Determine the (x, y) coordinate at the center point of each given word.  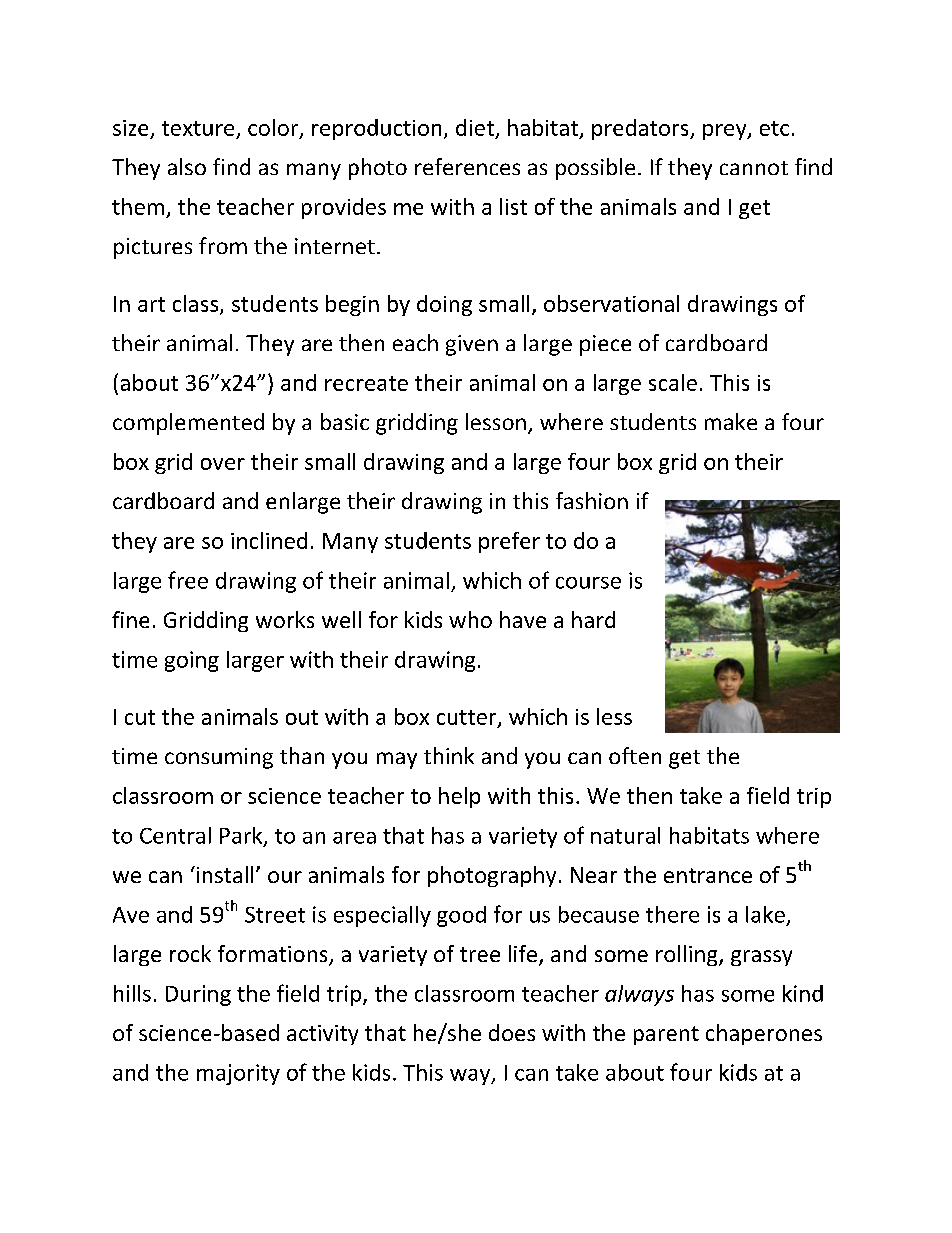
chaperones (764, 1034)
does (512, 1032)
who (470, 619)
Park (242, 836)
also (187, 166)
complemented (188, 424)
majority (238, 1074)
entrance (708, 875)
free (188, 580)
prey (726, 132)
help (459, 797)
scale (673, 382)
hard (593, 619)
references (467, 166)
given (472, 345)
